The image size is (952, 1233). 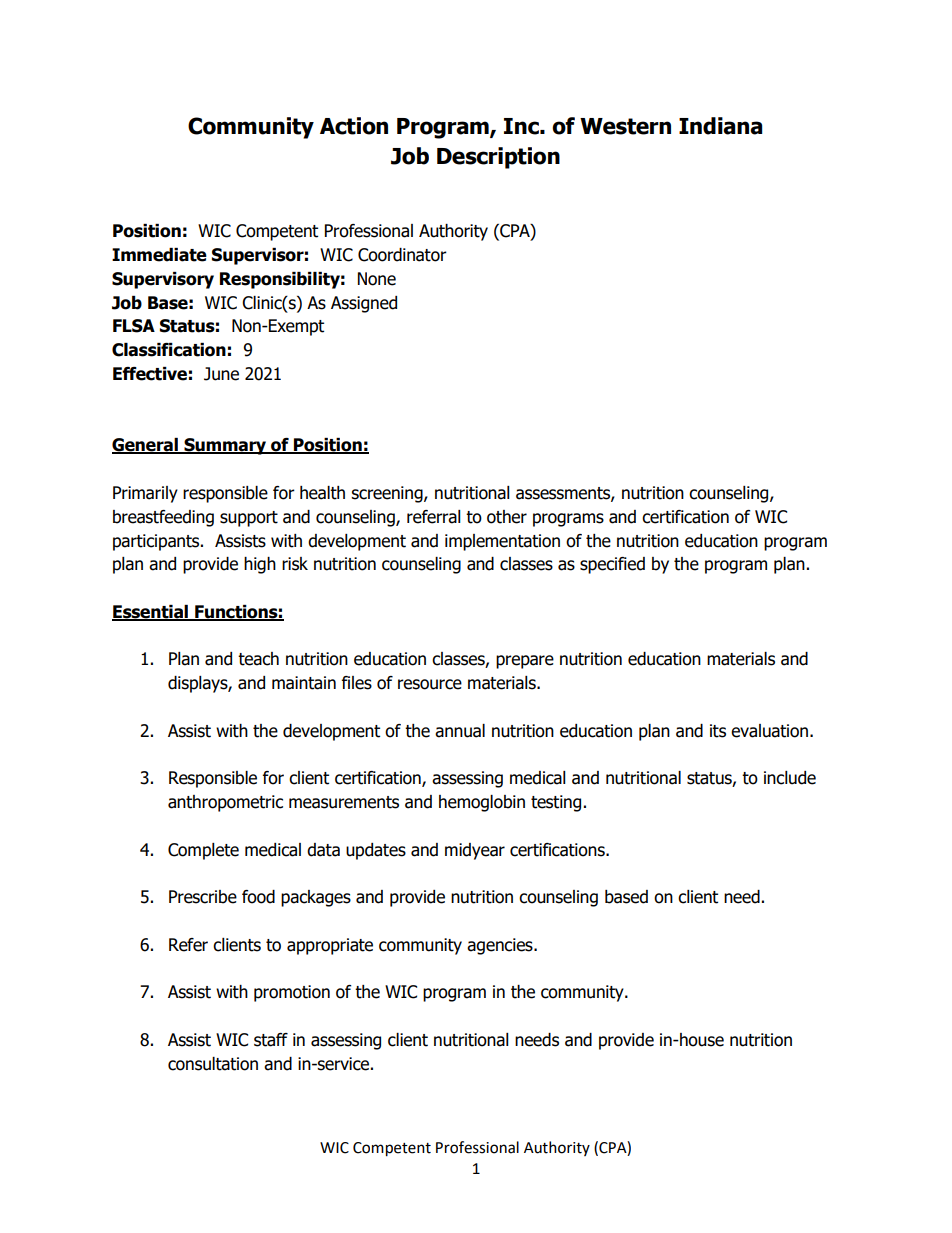 I want to click on Complete, so click(x=203, y=851).
